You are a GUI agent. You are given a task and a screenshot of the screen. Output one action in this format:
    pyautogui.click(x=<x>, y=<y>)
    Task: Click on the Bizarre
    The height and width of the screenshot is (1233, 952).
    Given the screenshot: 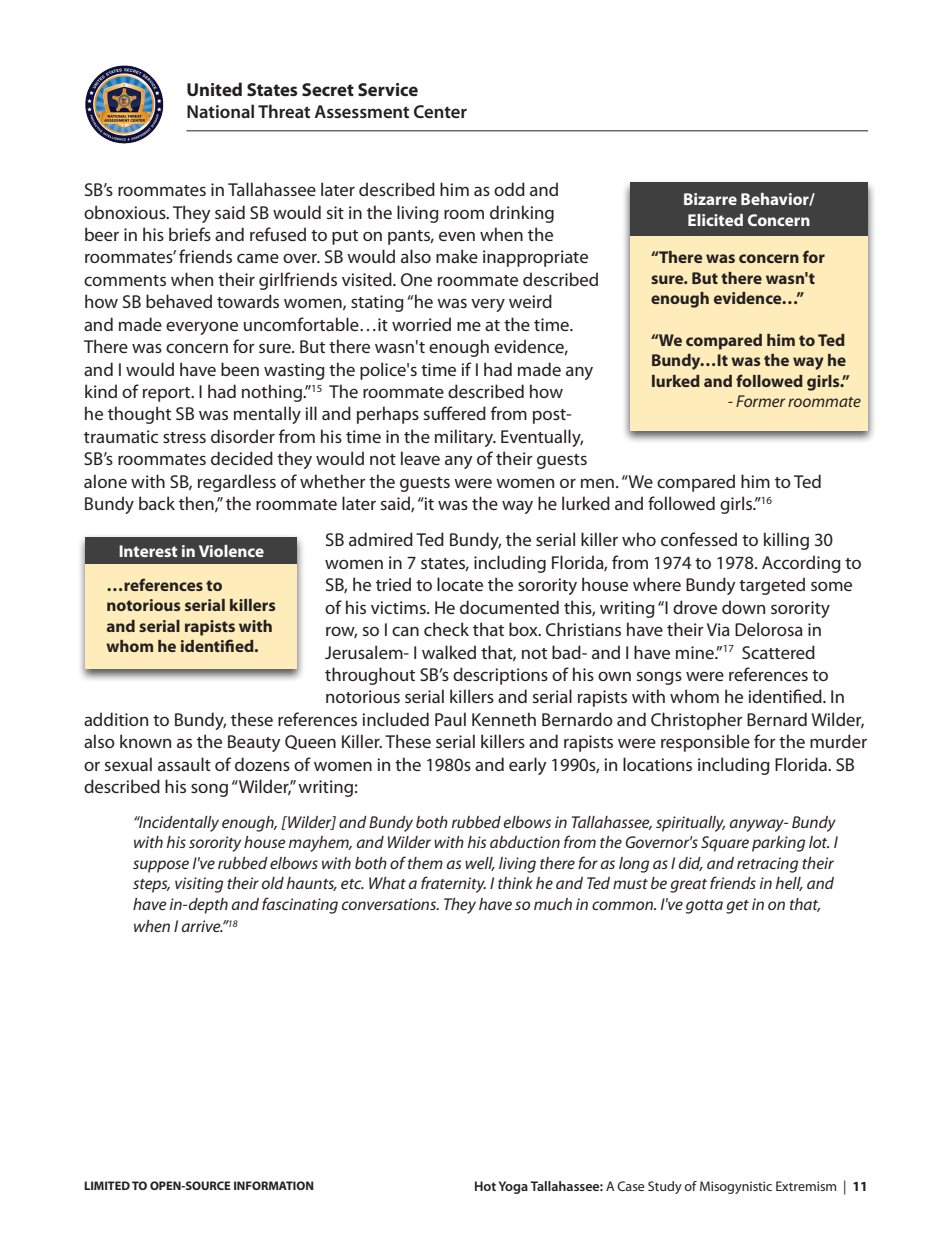 What is the action you would take?
    pyautogui.click(x=710, y=199)
